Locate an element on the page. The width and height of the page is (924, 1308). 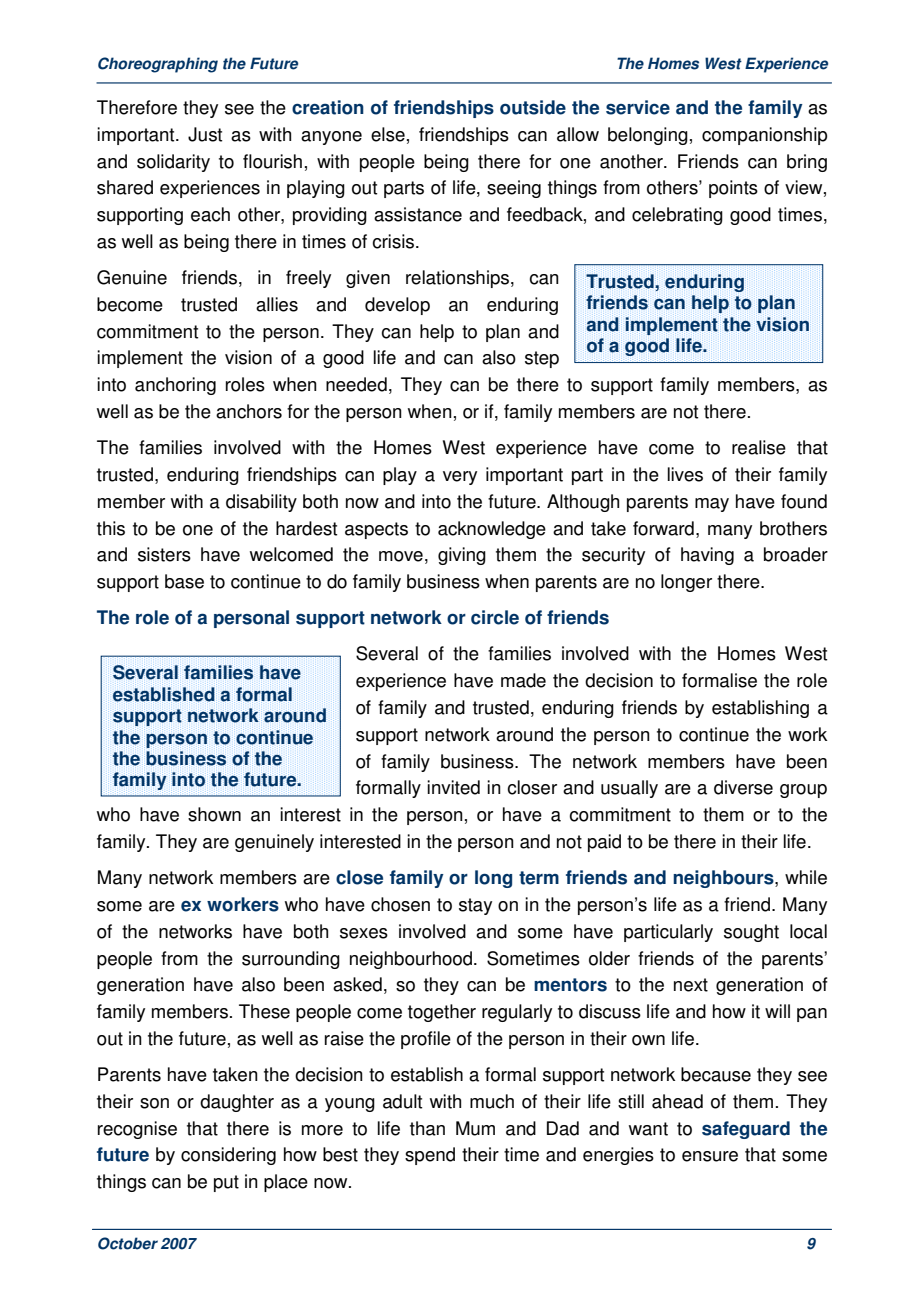
base is located at coordinates (184, 581).
